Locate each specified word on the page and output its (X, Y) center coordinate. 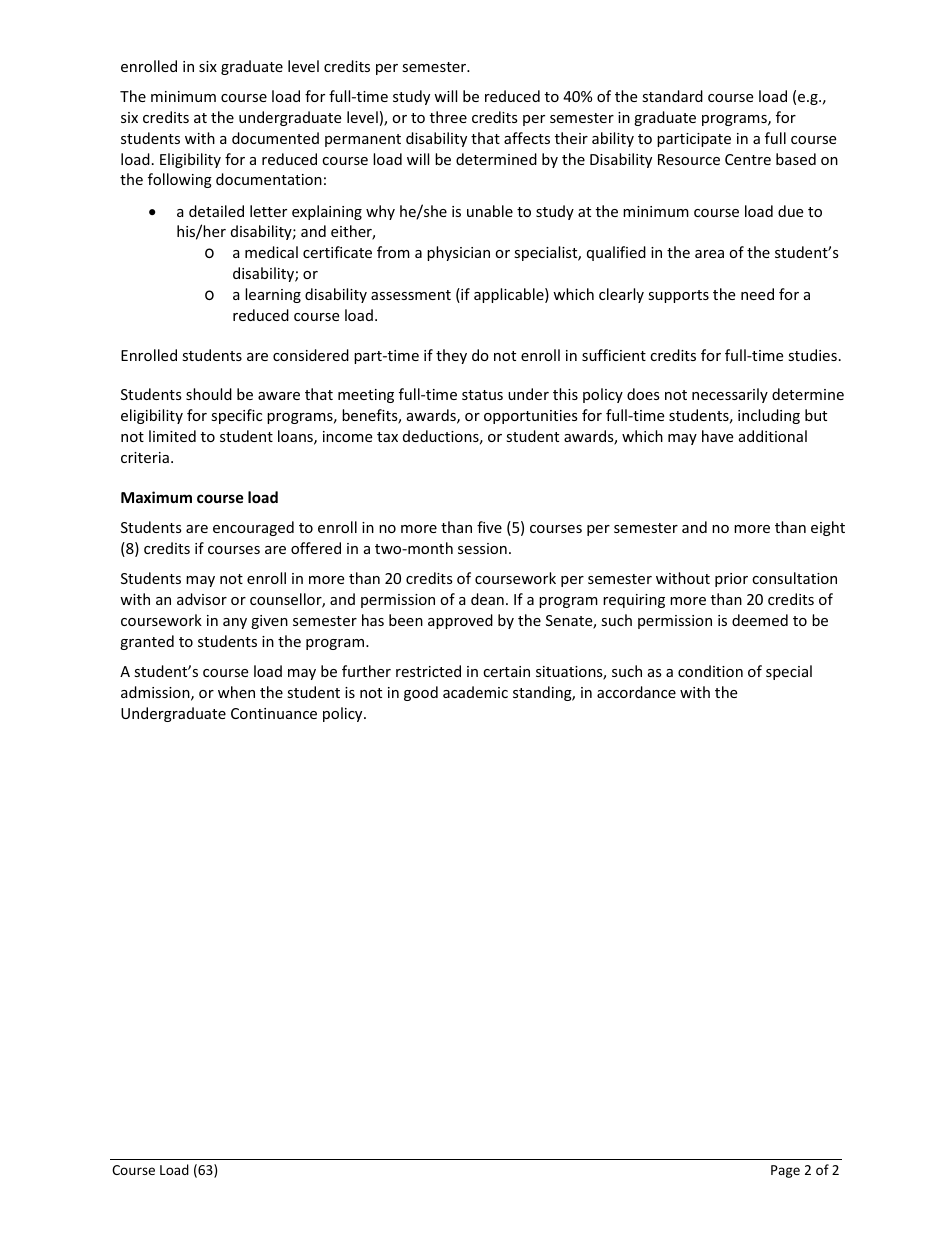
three (448, 117)
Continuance (274, 713)
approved (460, 621)
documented (275, 138)
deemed (760, 620)
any (235, 623)
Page (785, 1171)
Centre (748, 159)
